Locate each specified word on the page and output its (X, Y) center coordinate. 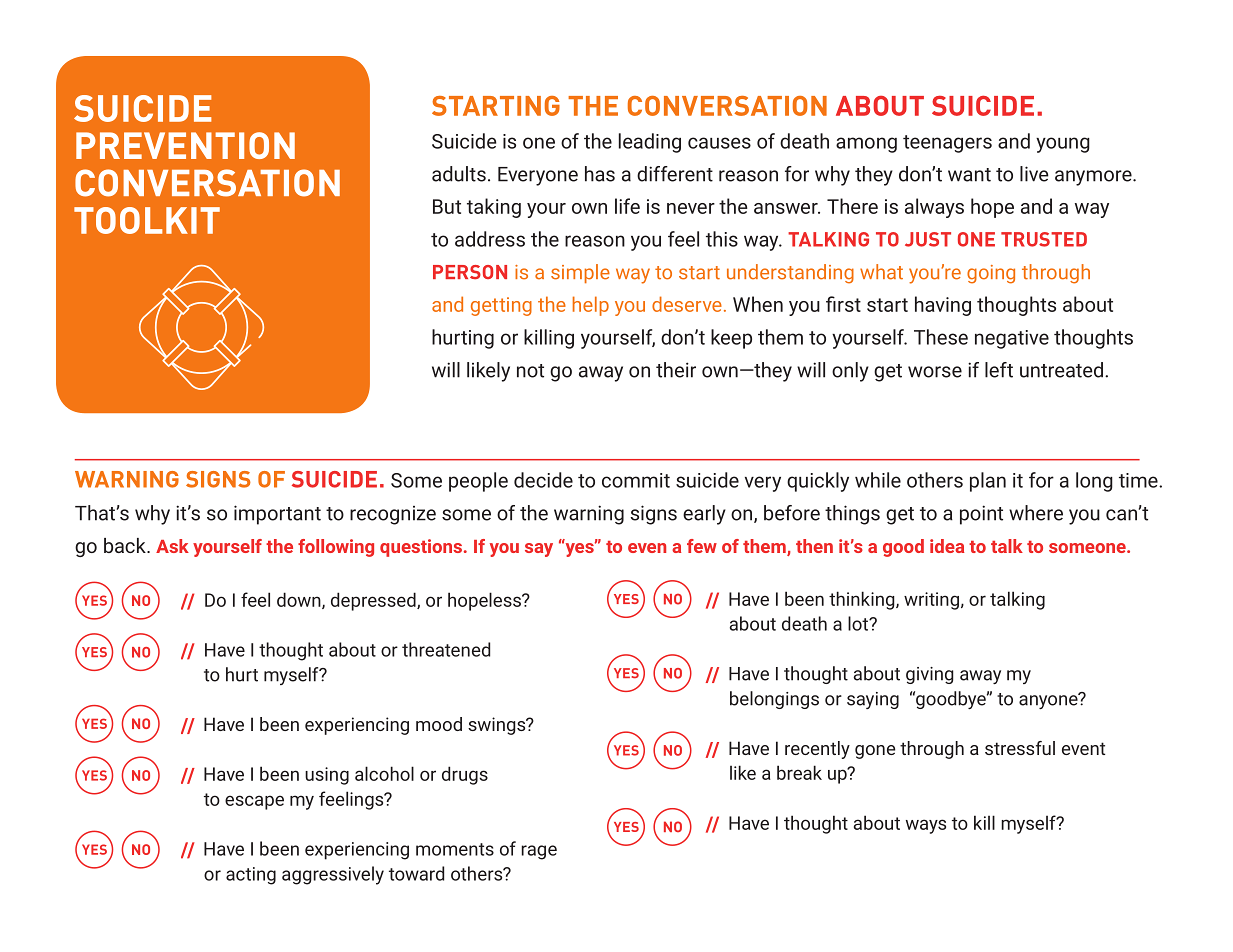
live (1034, 174)
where (1036, 513)
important (277, 515)
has (600, 174)
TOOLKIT (147, 220)
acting (251, 876)
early (704, 515)
